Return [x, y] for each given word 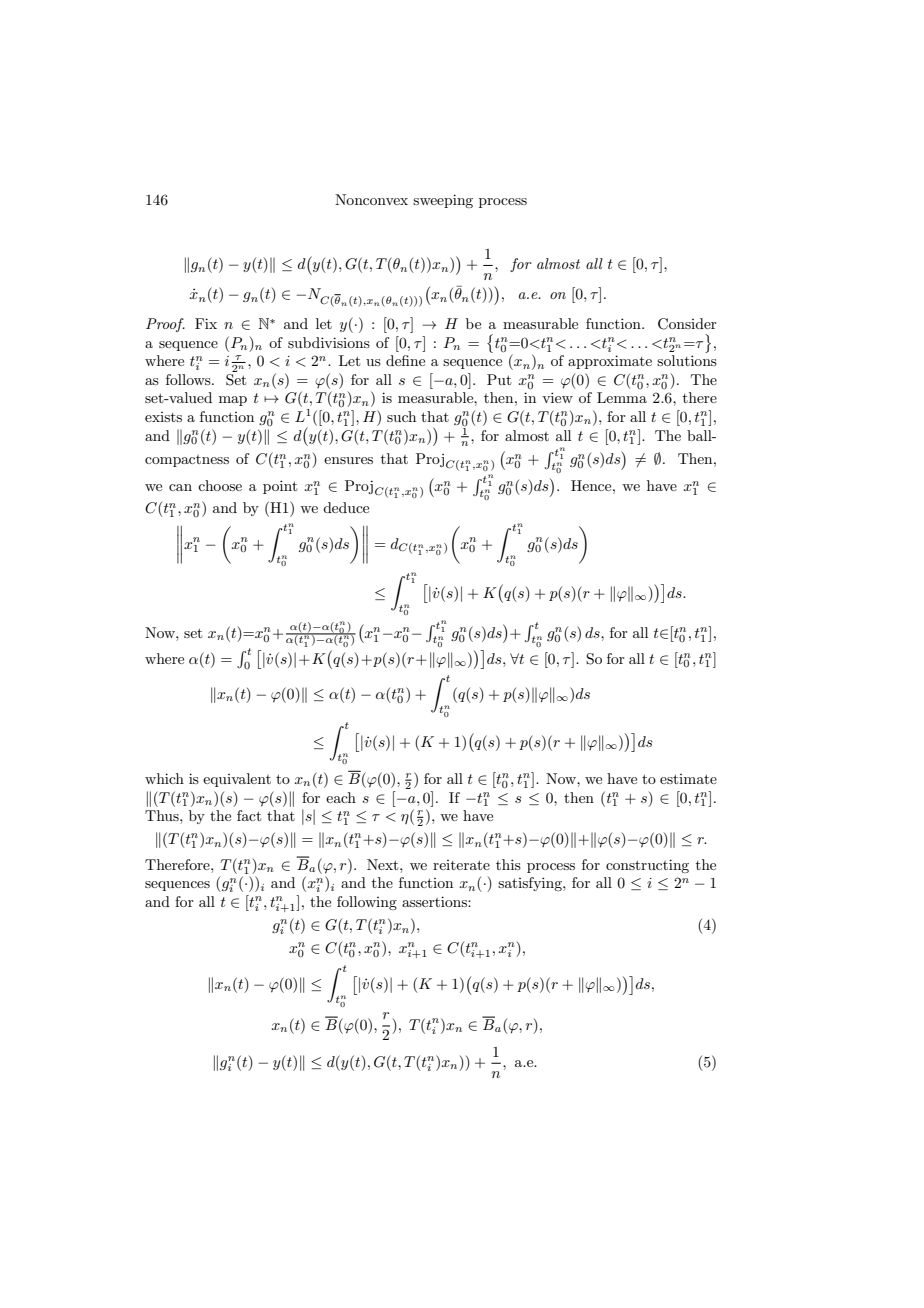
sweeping [443, 201]
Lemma [622, 397]
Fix [206, 323]
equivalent [237, 780]
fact [249, 815]
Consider [687, 324]
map [233, 401]
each [341, 797]
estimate [688, 779]
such [401, 416]
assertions [435, 901]
